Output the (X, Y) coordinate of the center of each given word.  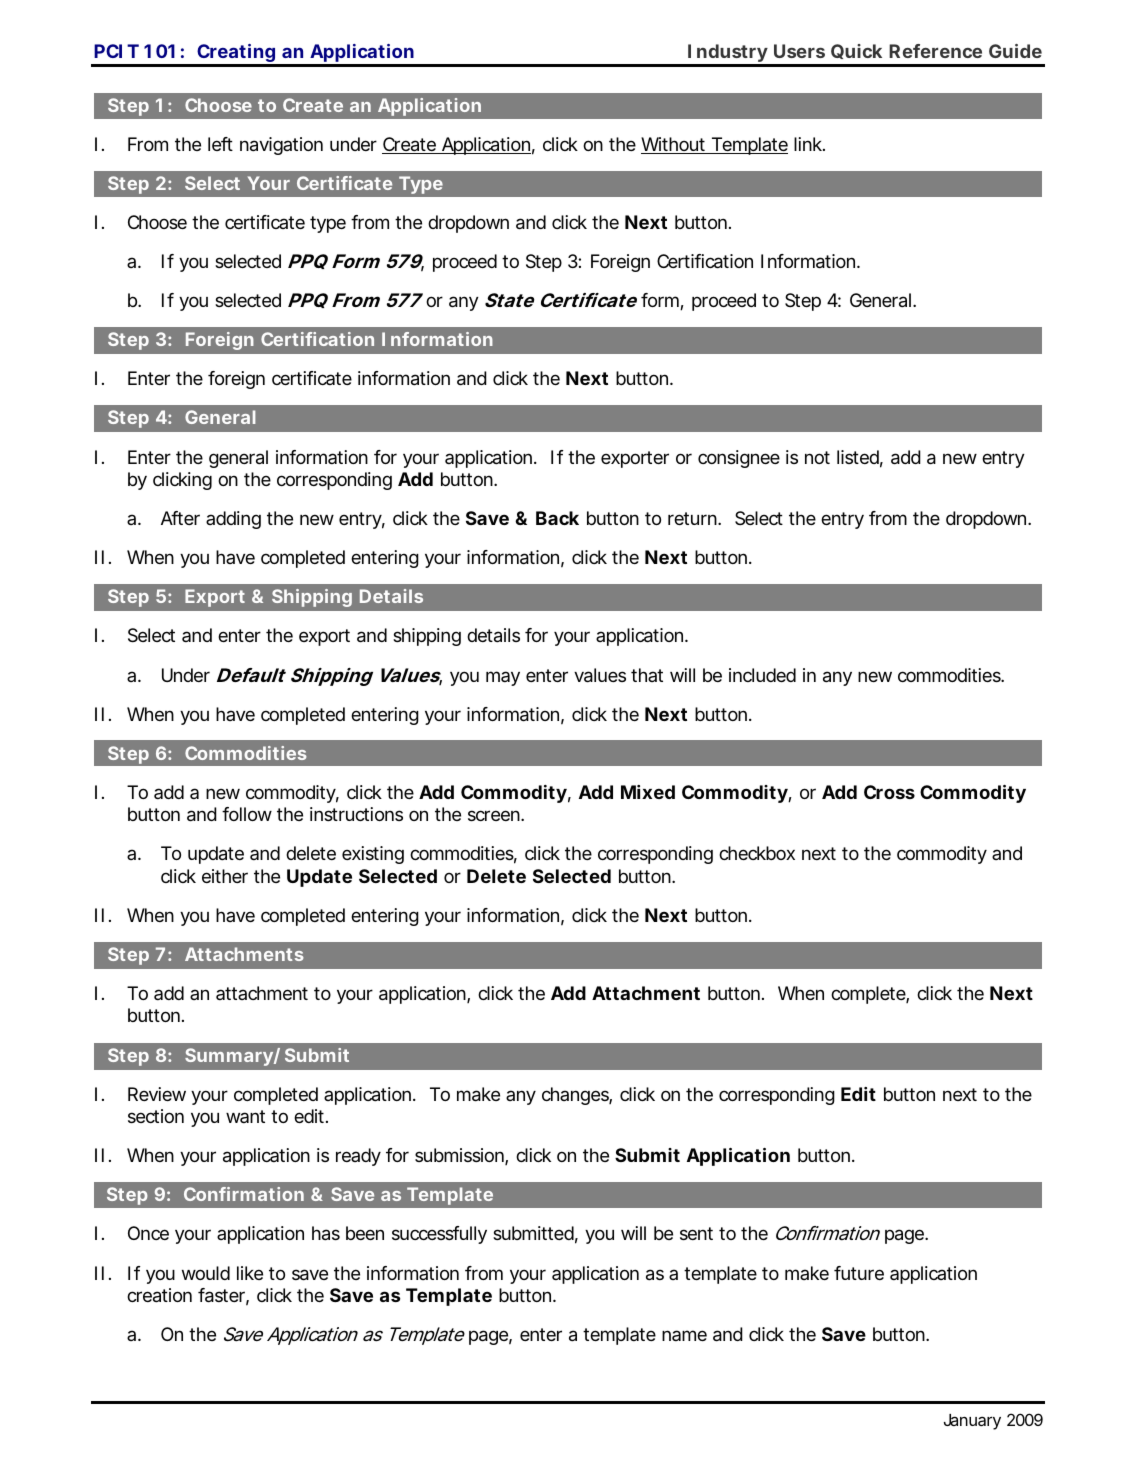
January (972, 1422)
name (684, 1335)
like (250, 1273)
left (220, 144)
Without (674, 145)
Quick (856, 51)
